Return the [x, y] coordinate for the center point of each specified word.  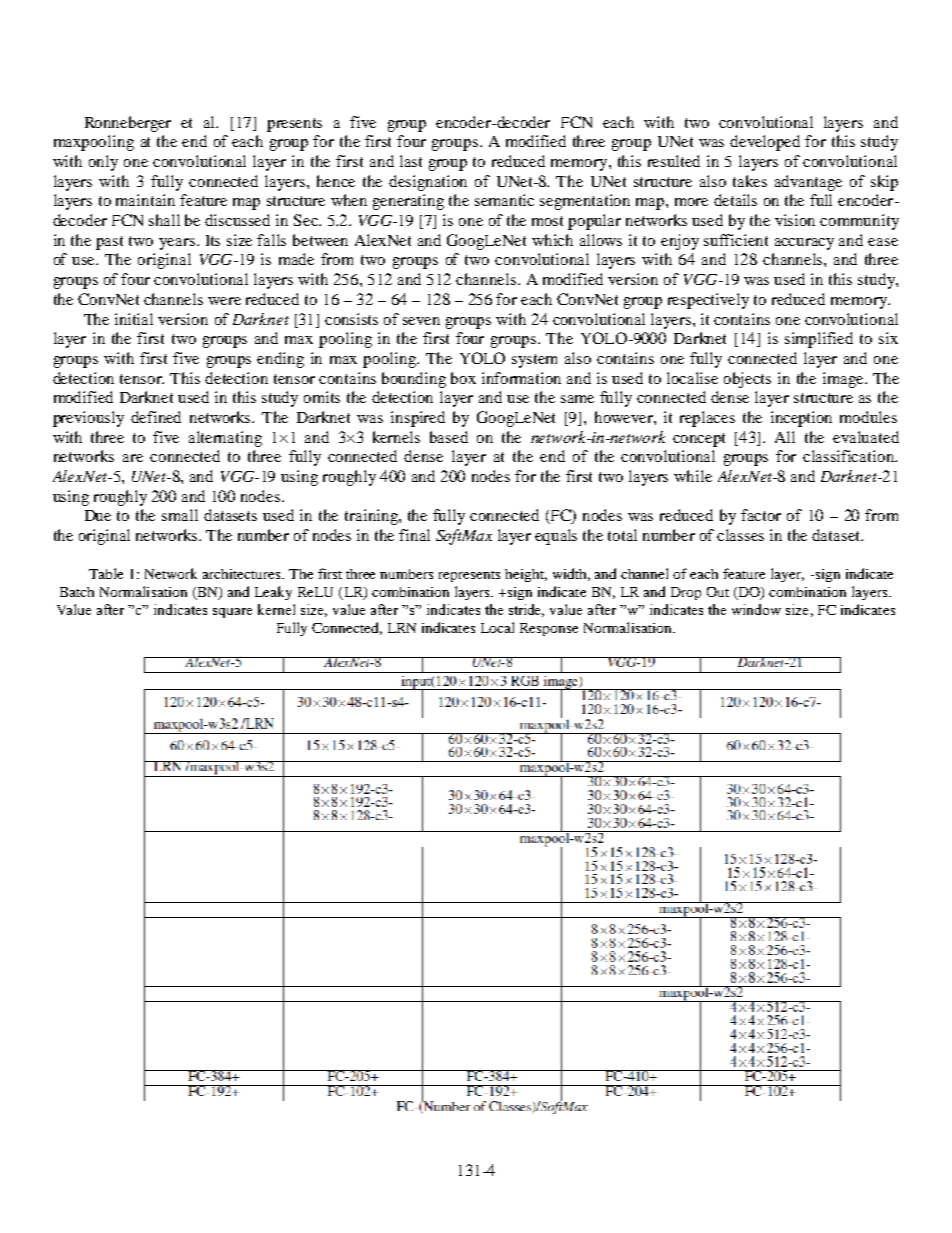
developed [765, 143]
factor [761, 515]
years [178, 244]
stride [526, 610]
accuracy [804, 244]
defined [156, 417]
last [411, 161]
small [180, 515]
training [372, 517]
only [103, 163]
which [552, 240]
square [232, 613]
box [463, 378]
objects [747, 380]
